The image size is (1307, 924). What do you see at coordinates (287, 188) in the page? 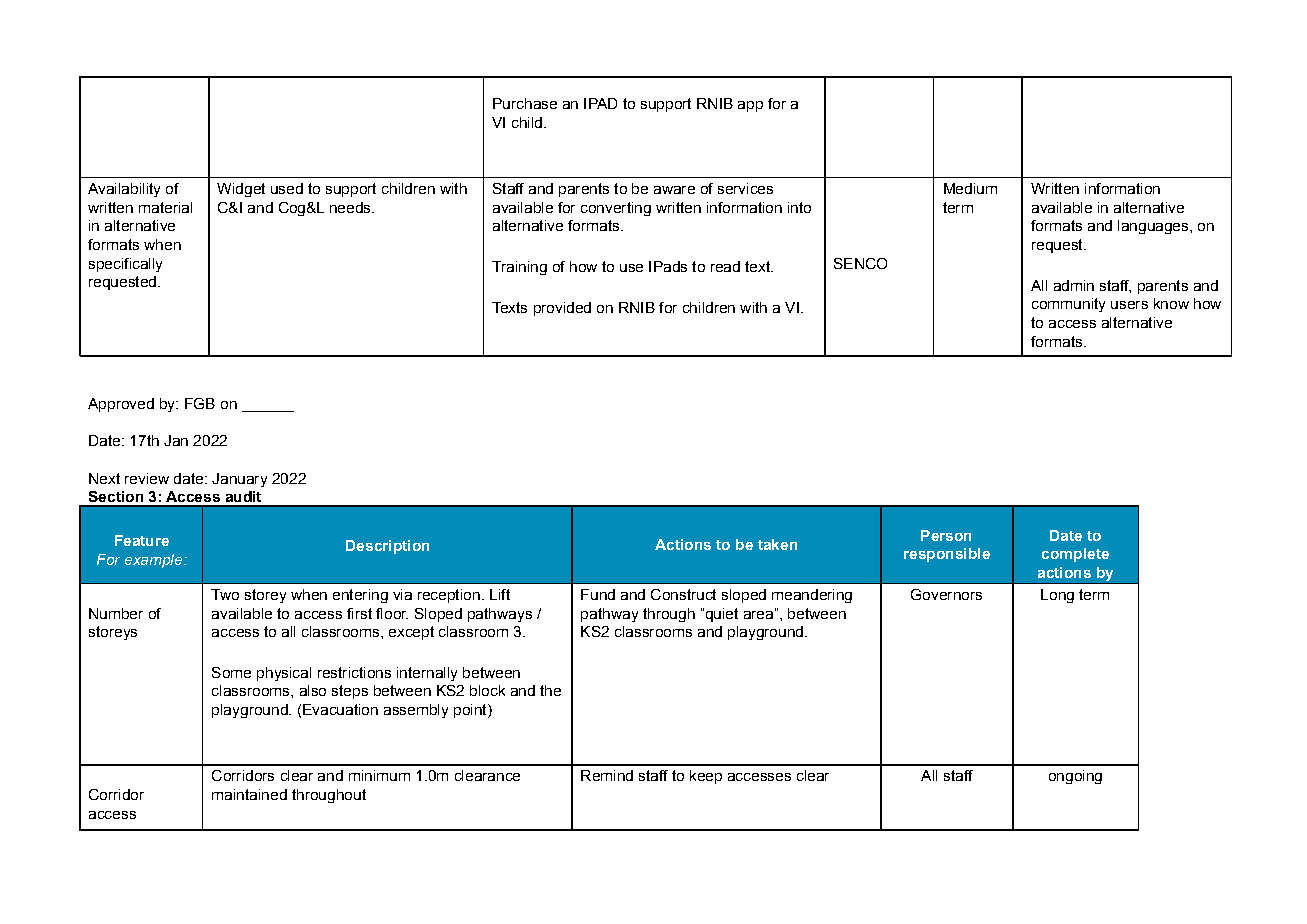
I see `used` at bounding box center [287, 188].
